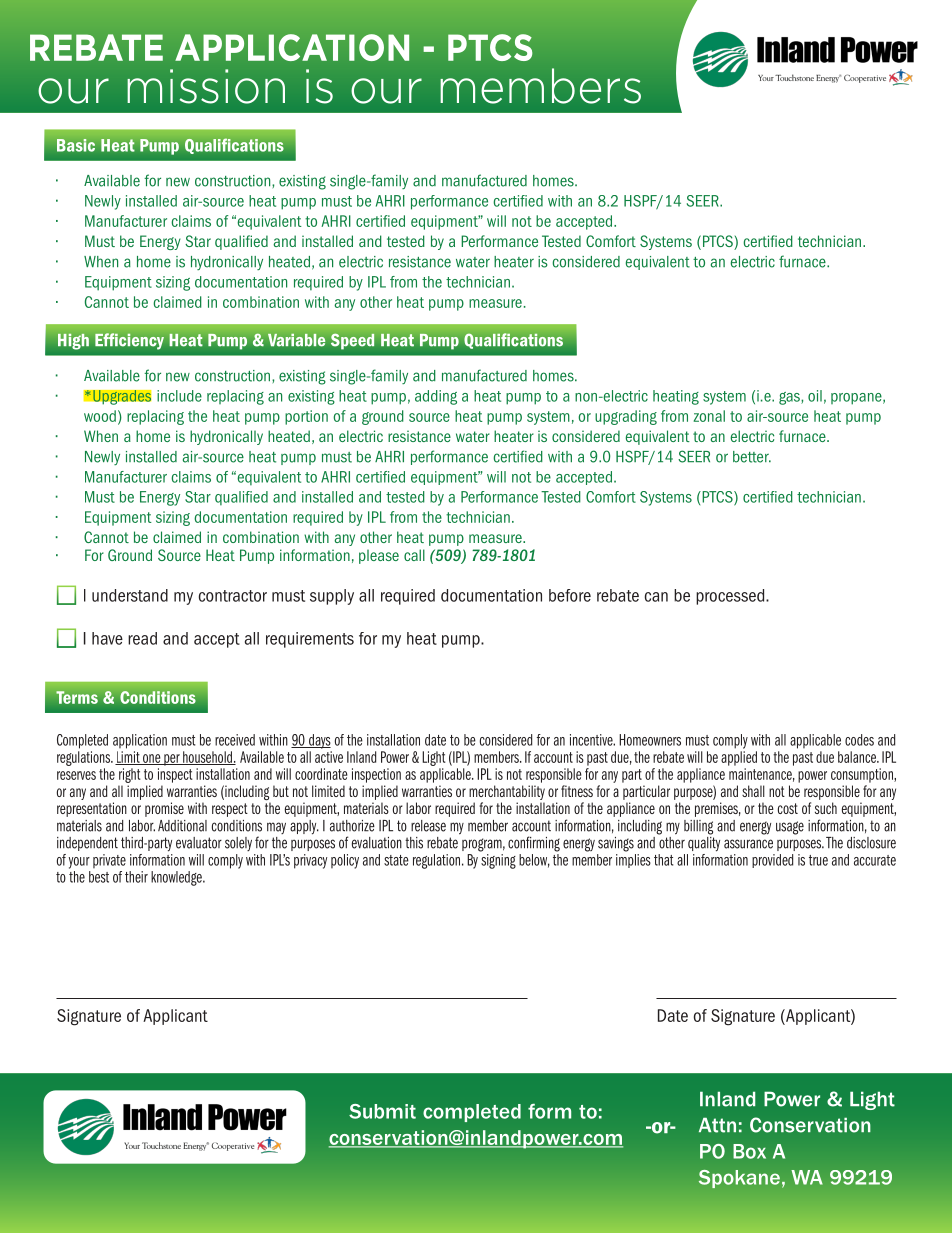 This screenshot has width=952, height=1233. I want to click on please, so click(379, 556).
